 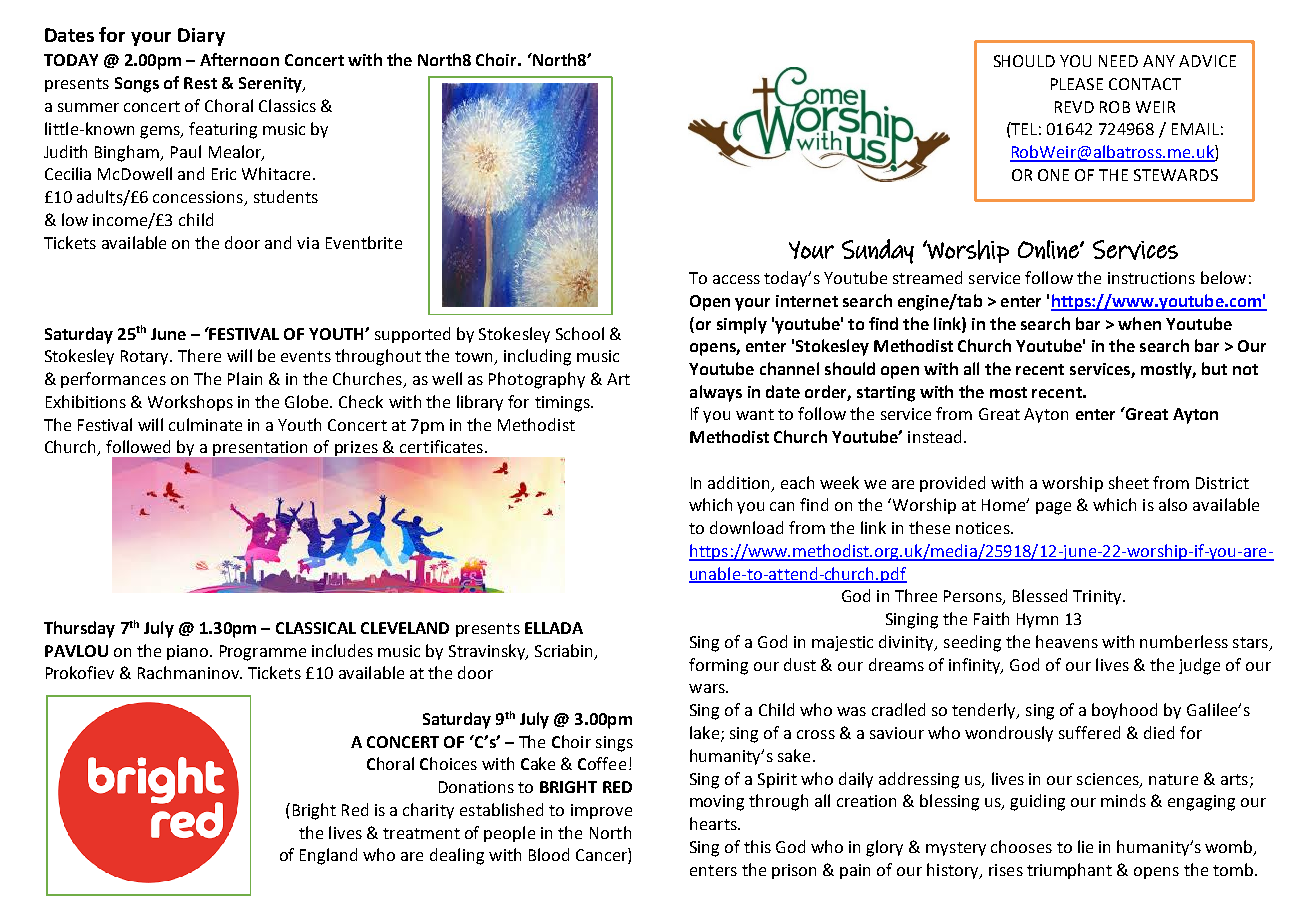 I want to click on addition, so click(x=738, y=482).
